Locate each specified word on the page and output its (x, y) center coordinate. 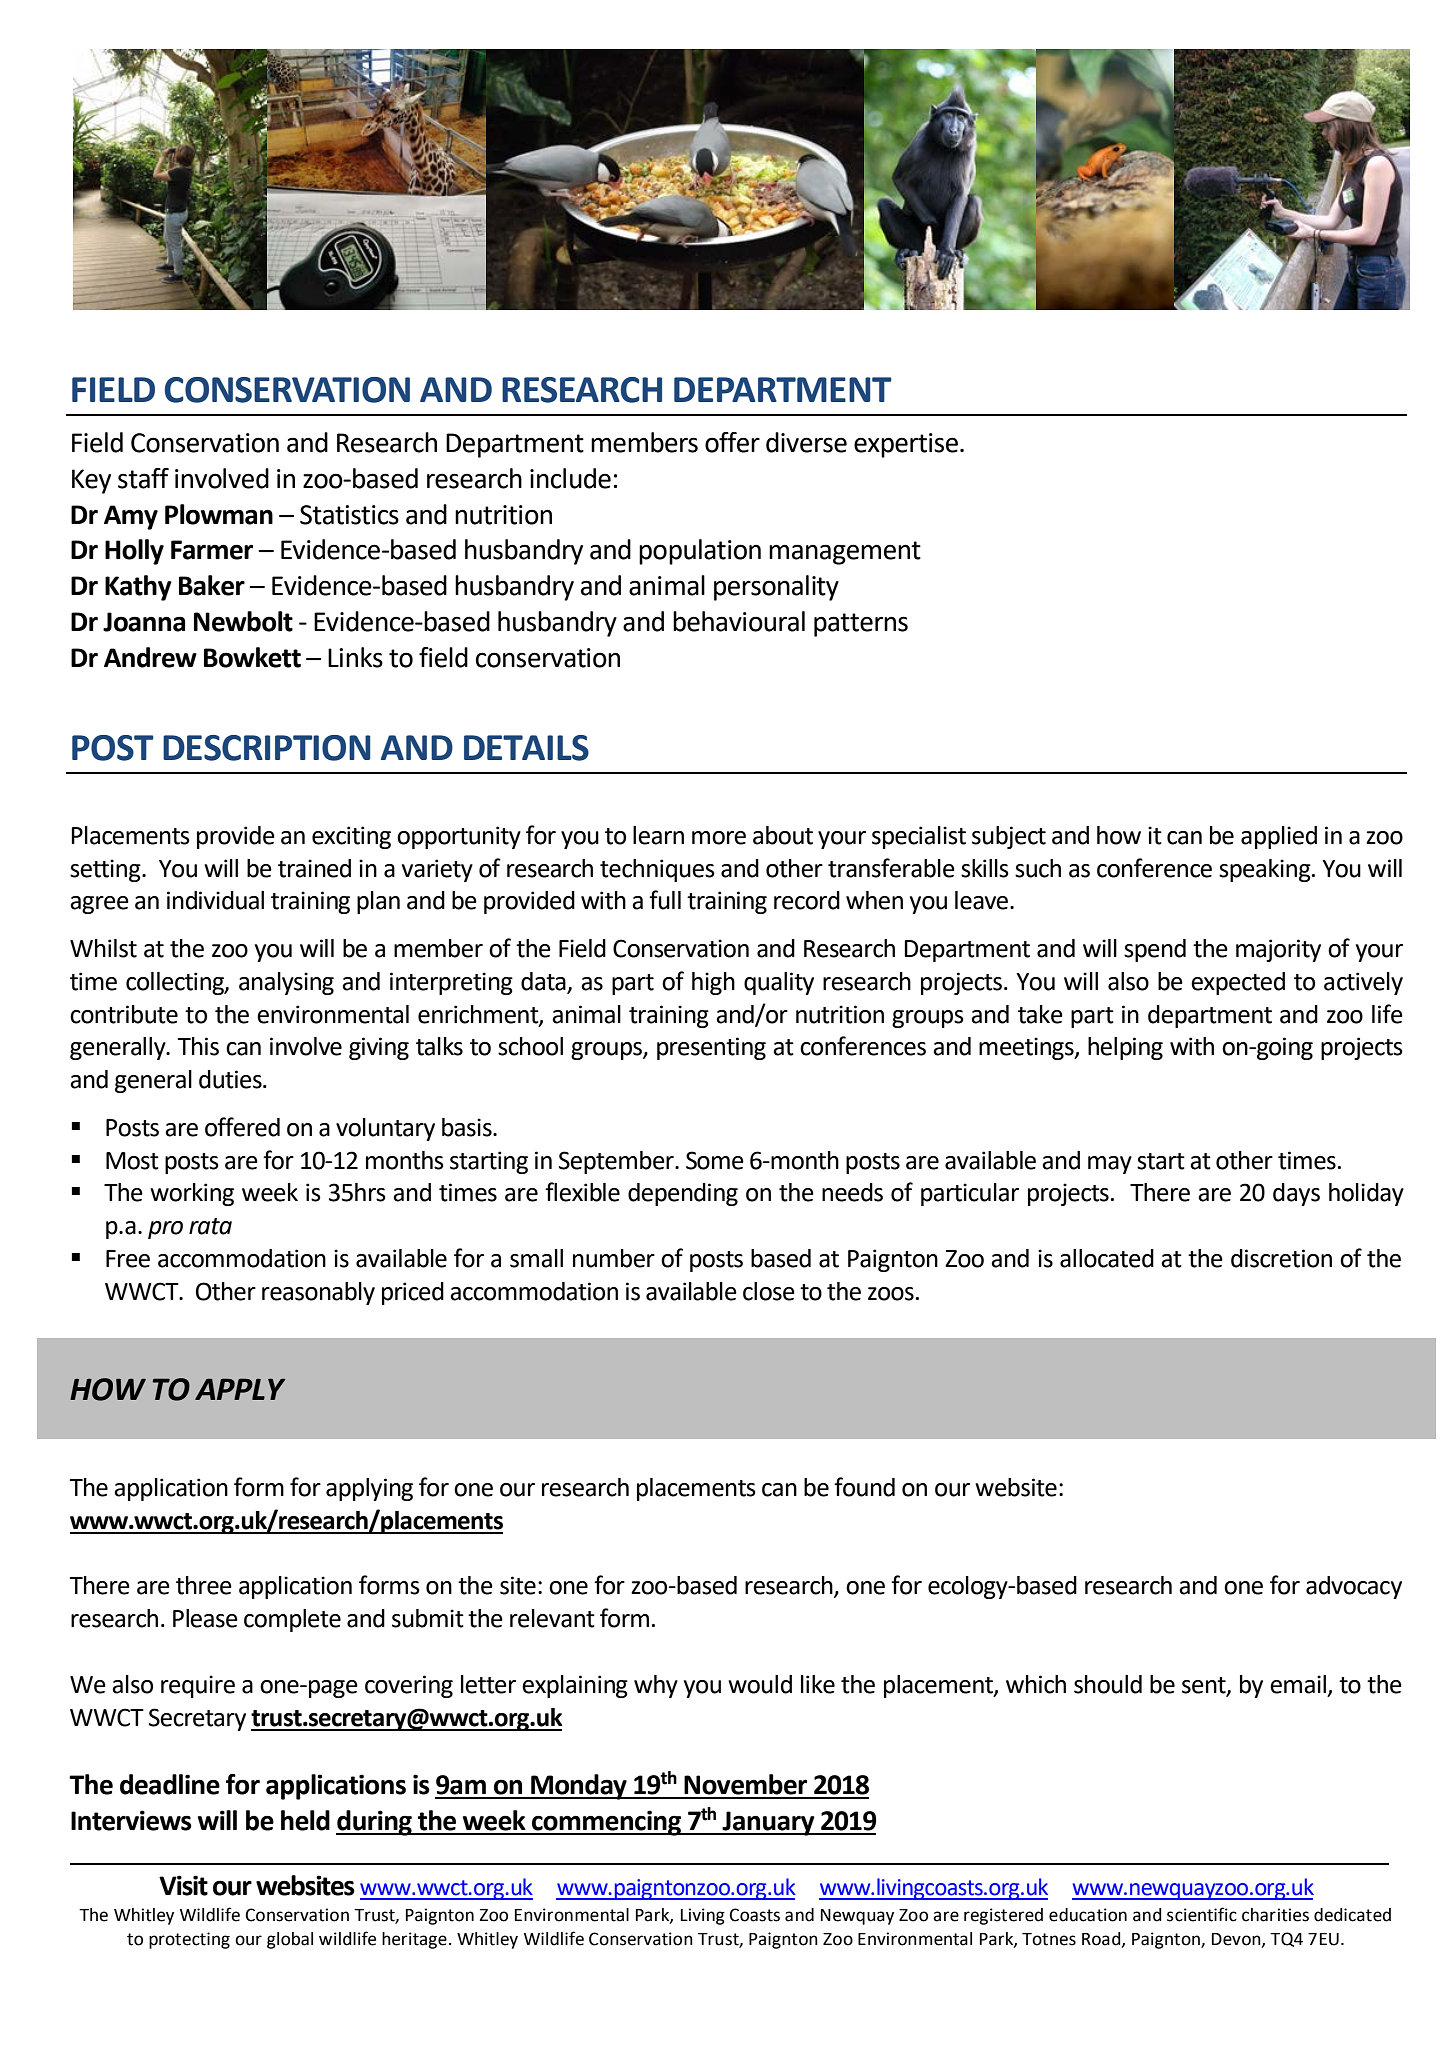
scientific (1202, 1914)
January (768, 1823)
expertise (907, 445)
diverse (806, 442)
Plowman (219, 514)
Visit (183, 1885)
